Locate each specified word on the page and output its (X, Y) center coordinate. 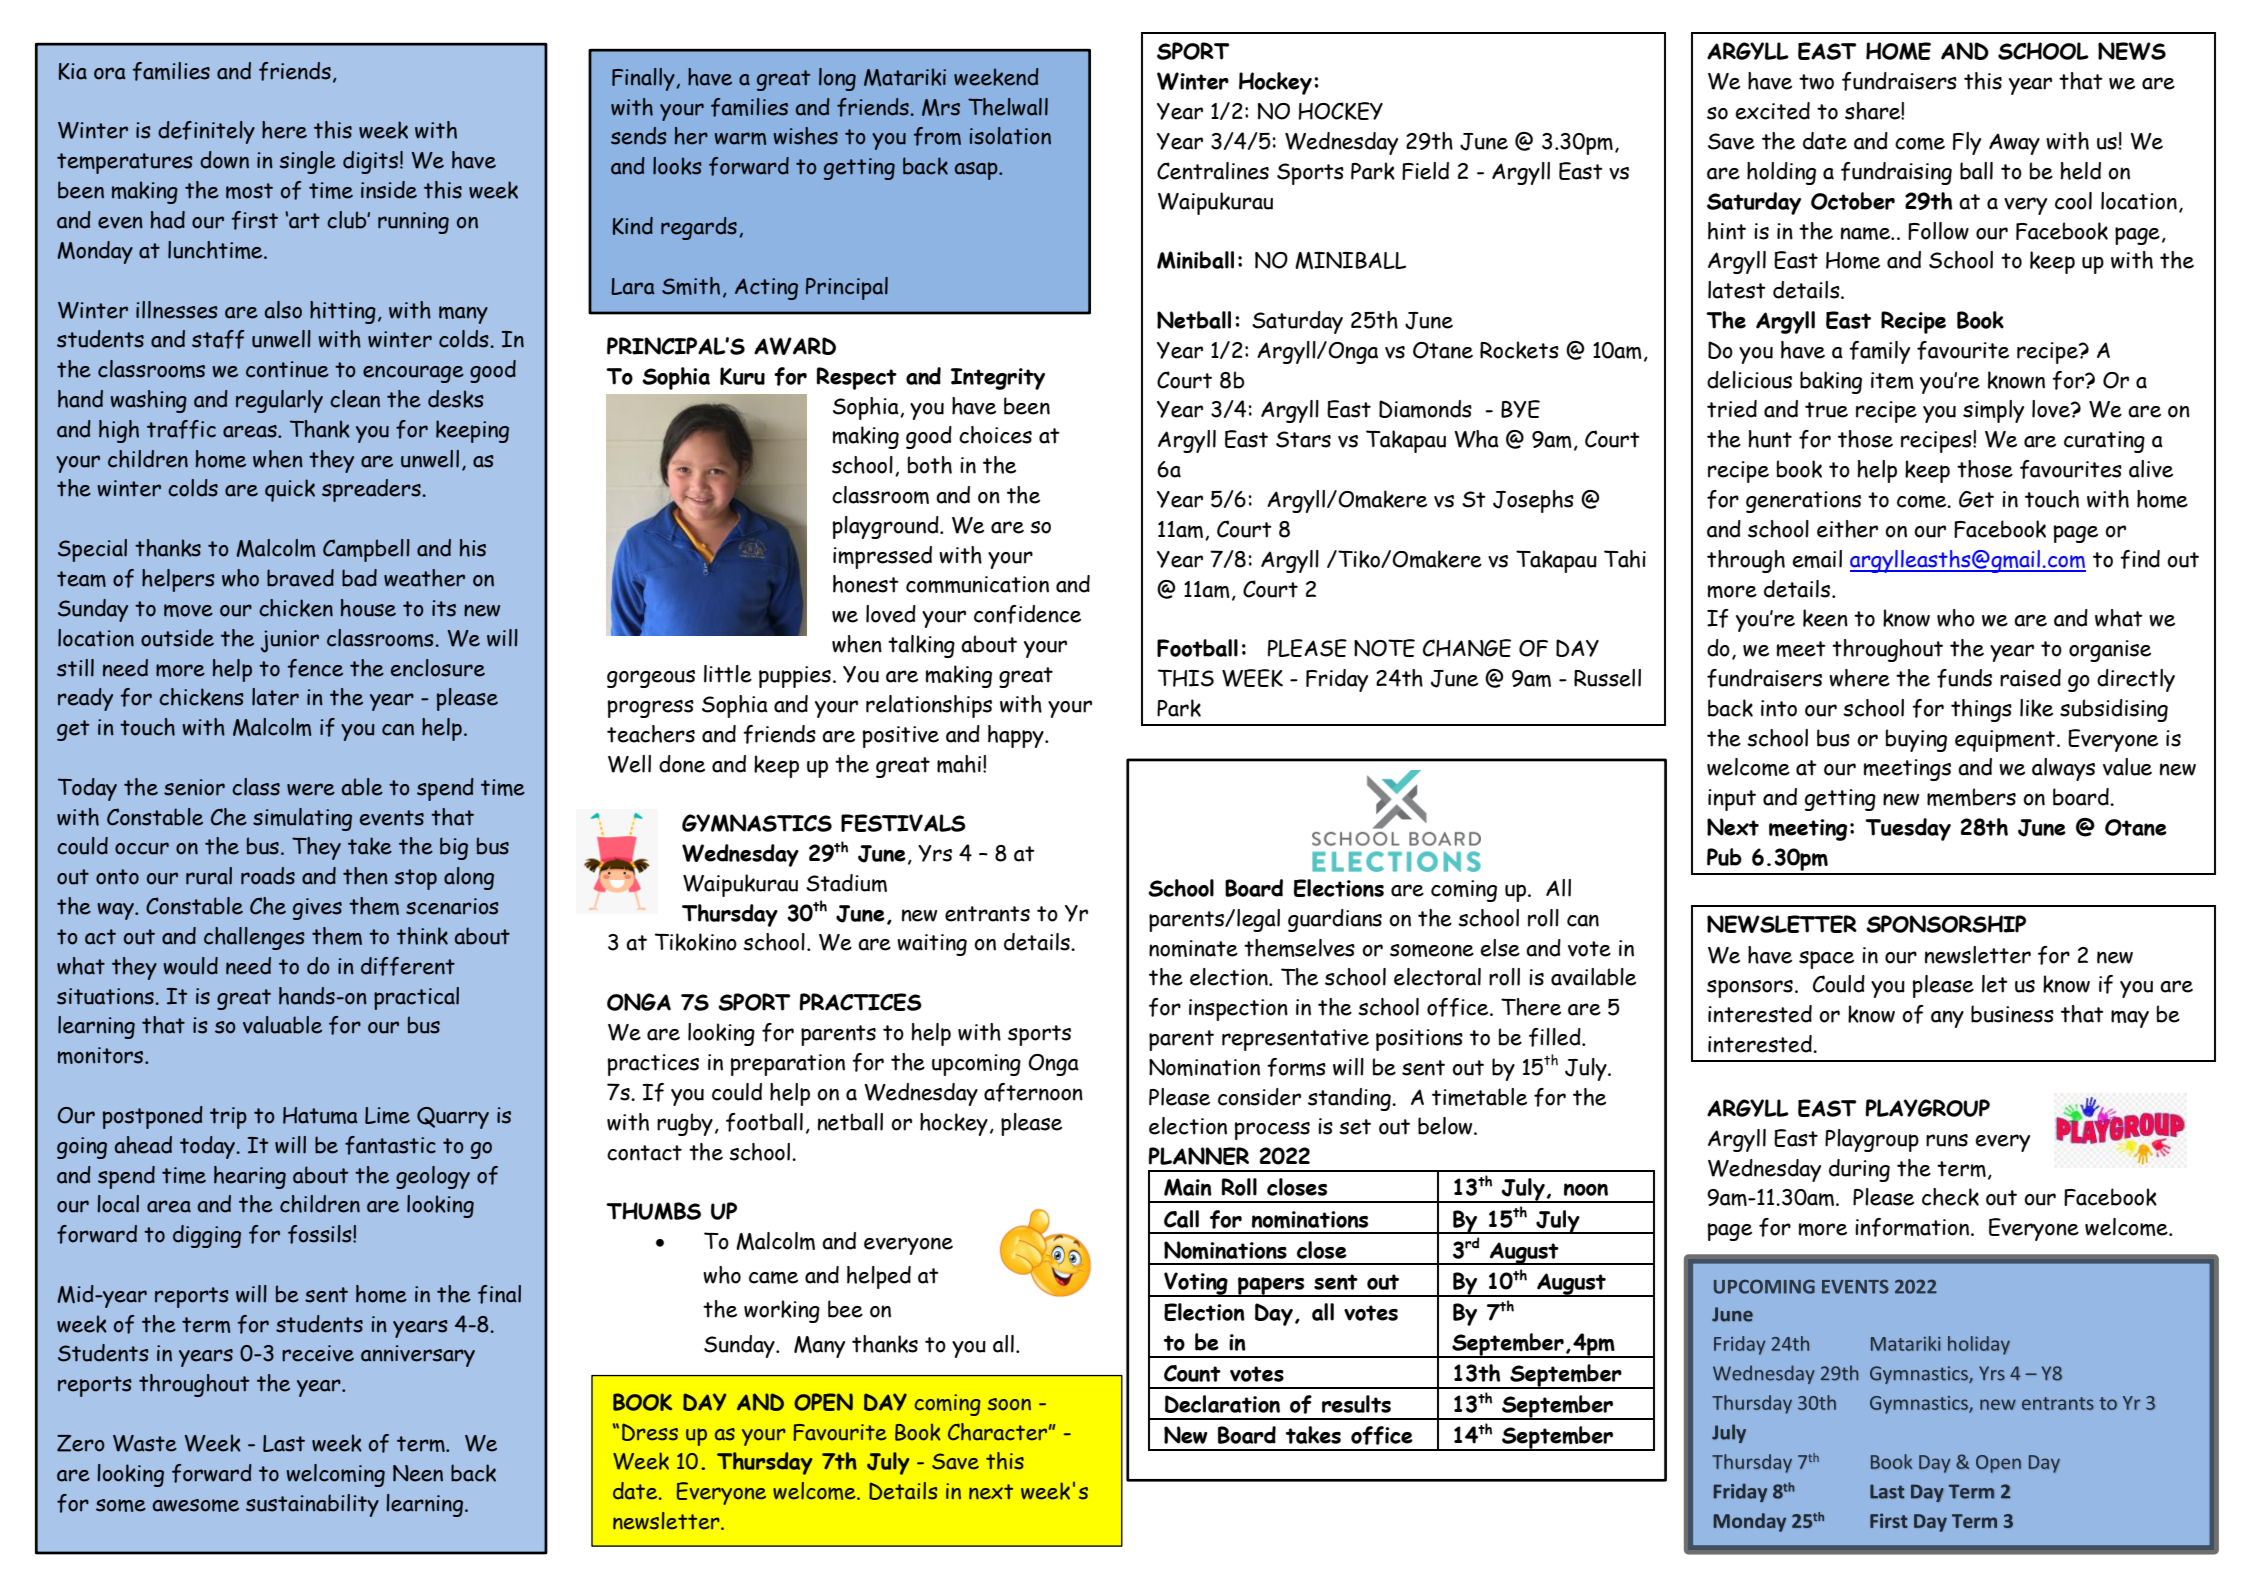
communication (977, 584)
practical (416, 998)
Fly (1967, 143)
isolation (1010, 136)
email (1817, 559)
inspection (1238, 1010)
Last (284, 1443)
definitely (206, 132)
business (2012, 1014)
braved (300, 578)
